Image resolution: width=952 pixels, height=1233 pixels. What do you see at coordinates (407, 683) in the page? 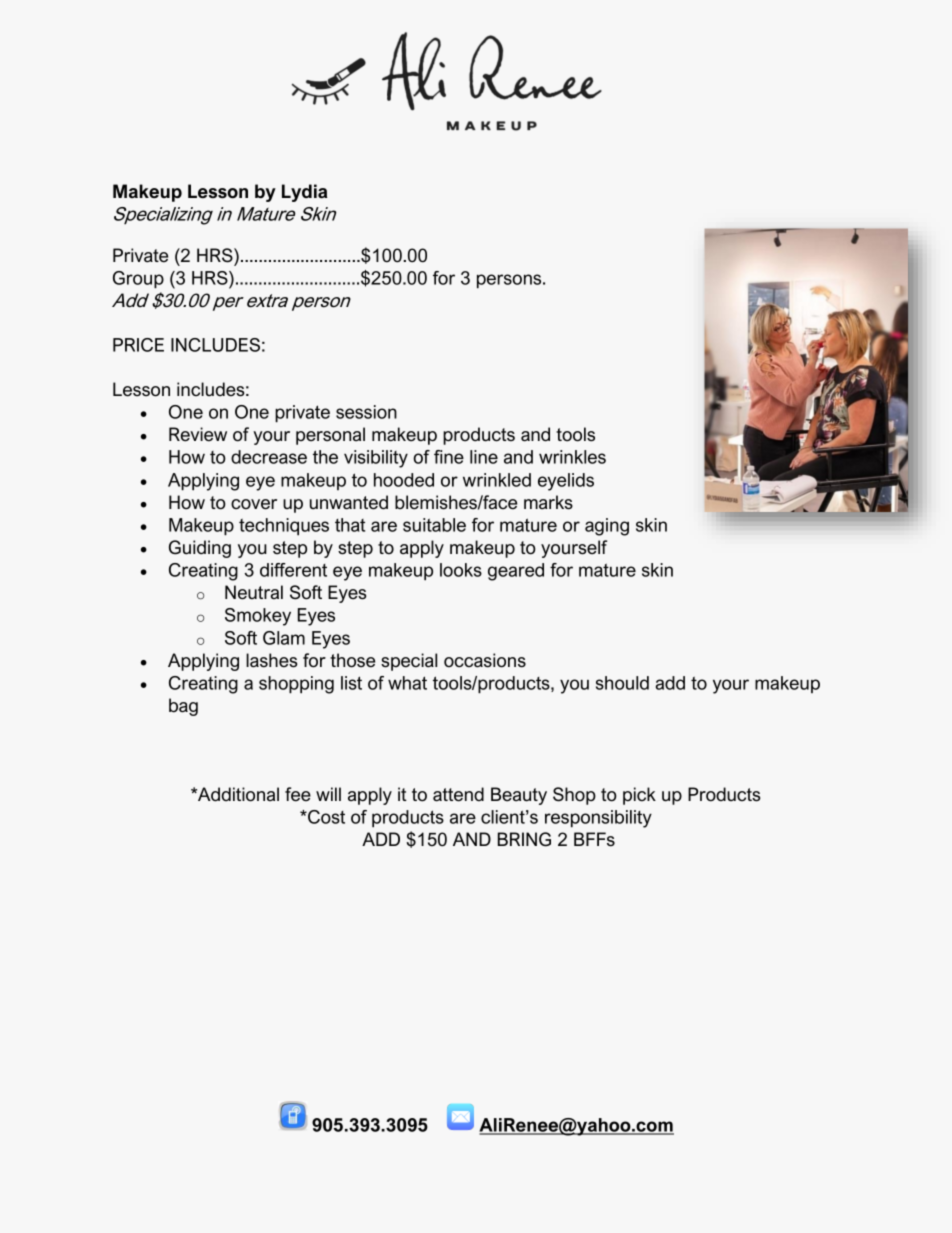
I see `what` at bounding box center [407, 683].
